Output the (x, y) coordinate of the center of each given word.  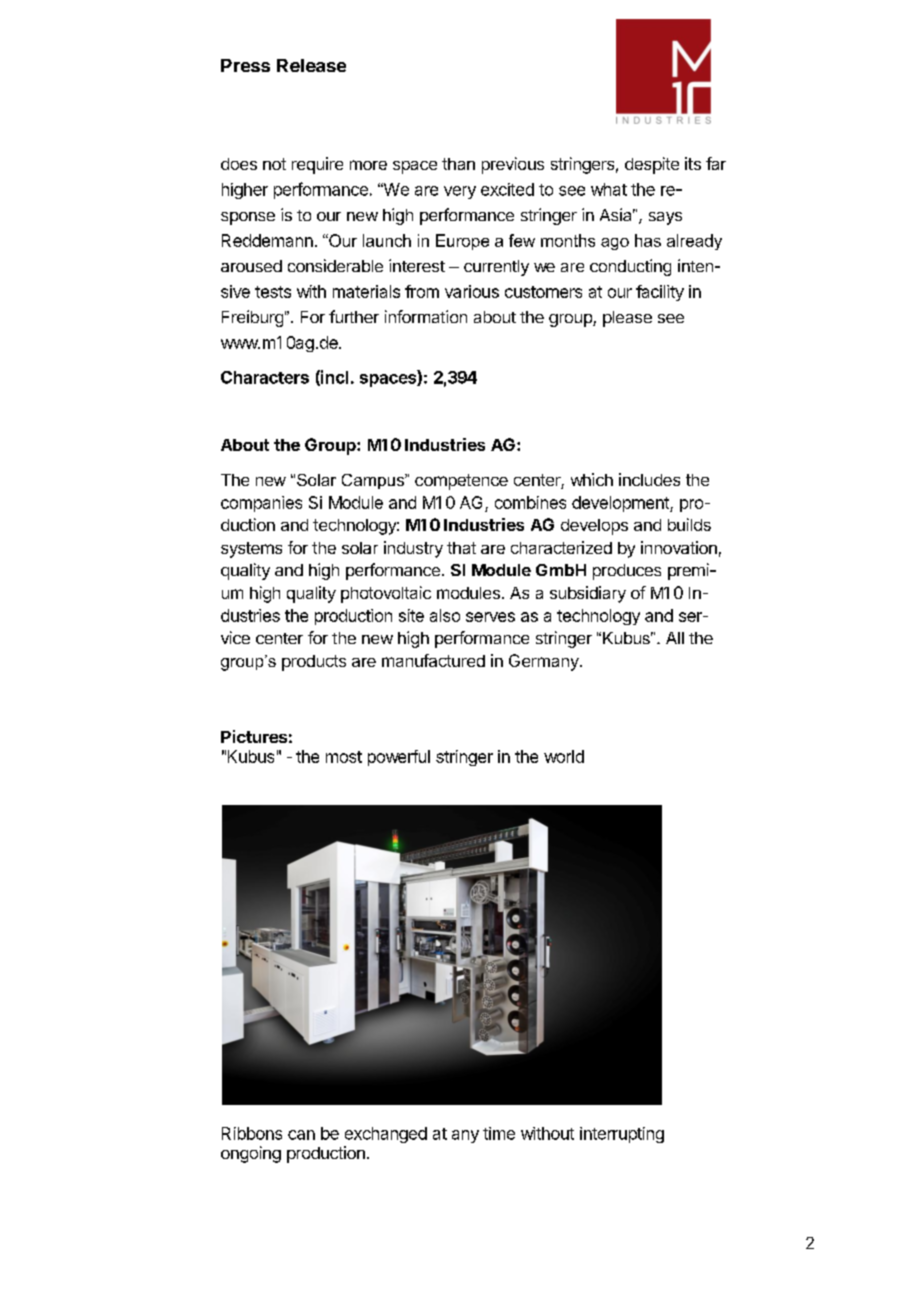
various (472, 291)
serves (490, 617)
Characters (265, 377)
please (627, 319)
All (675, 638)
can (301, 1135)
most (344, 757)
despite (652, 165)
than (458, 164)
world (564, 756)
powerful (399, 758)
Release (311, 65)
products (314, 663)
